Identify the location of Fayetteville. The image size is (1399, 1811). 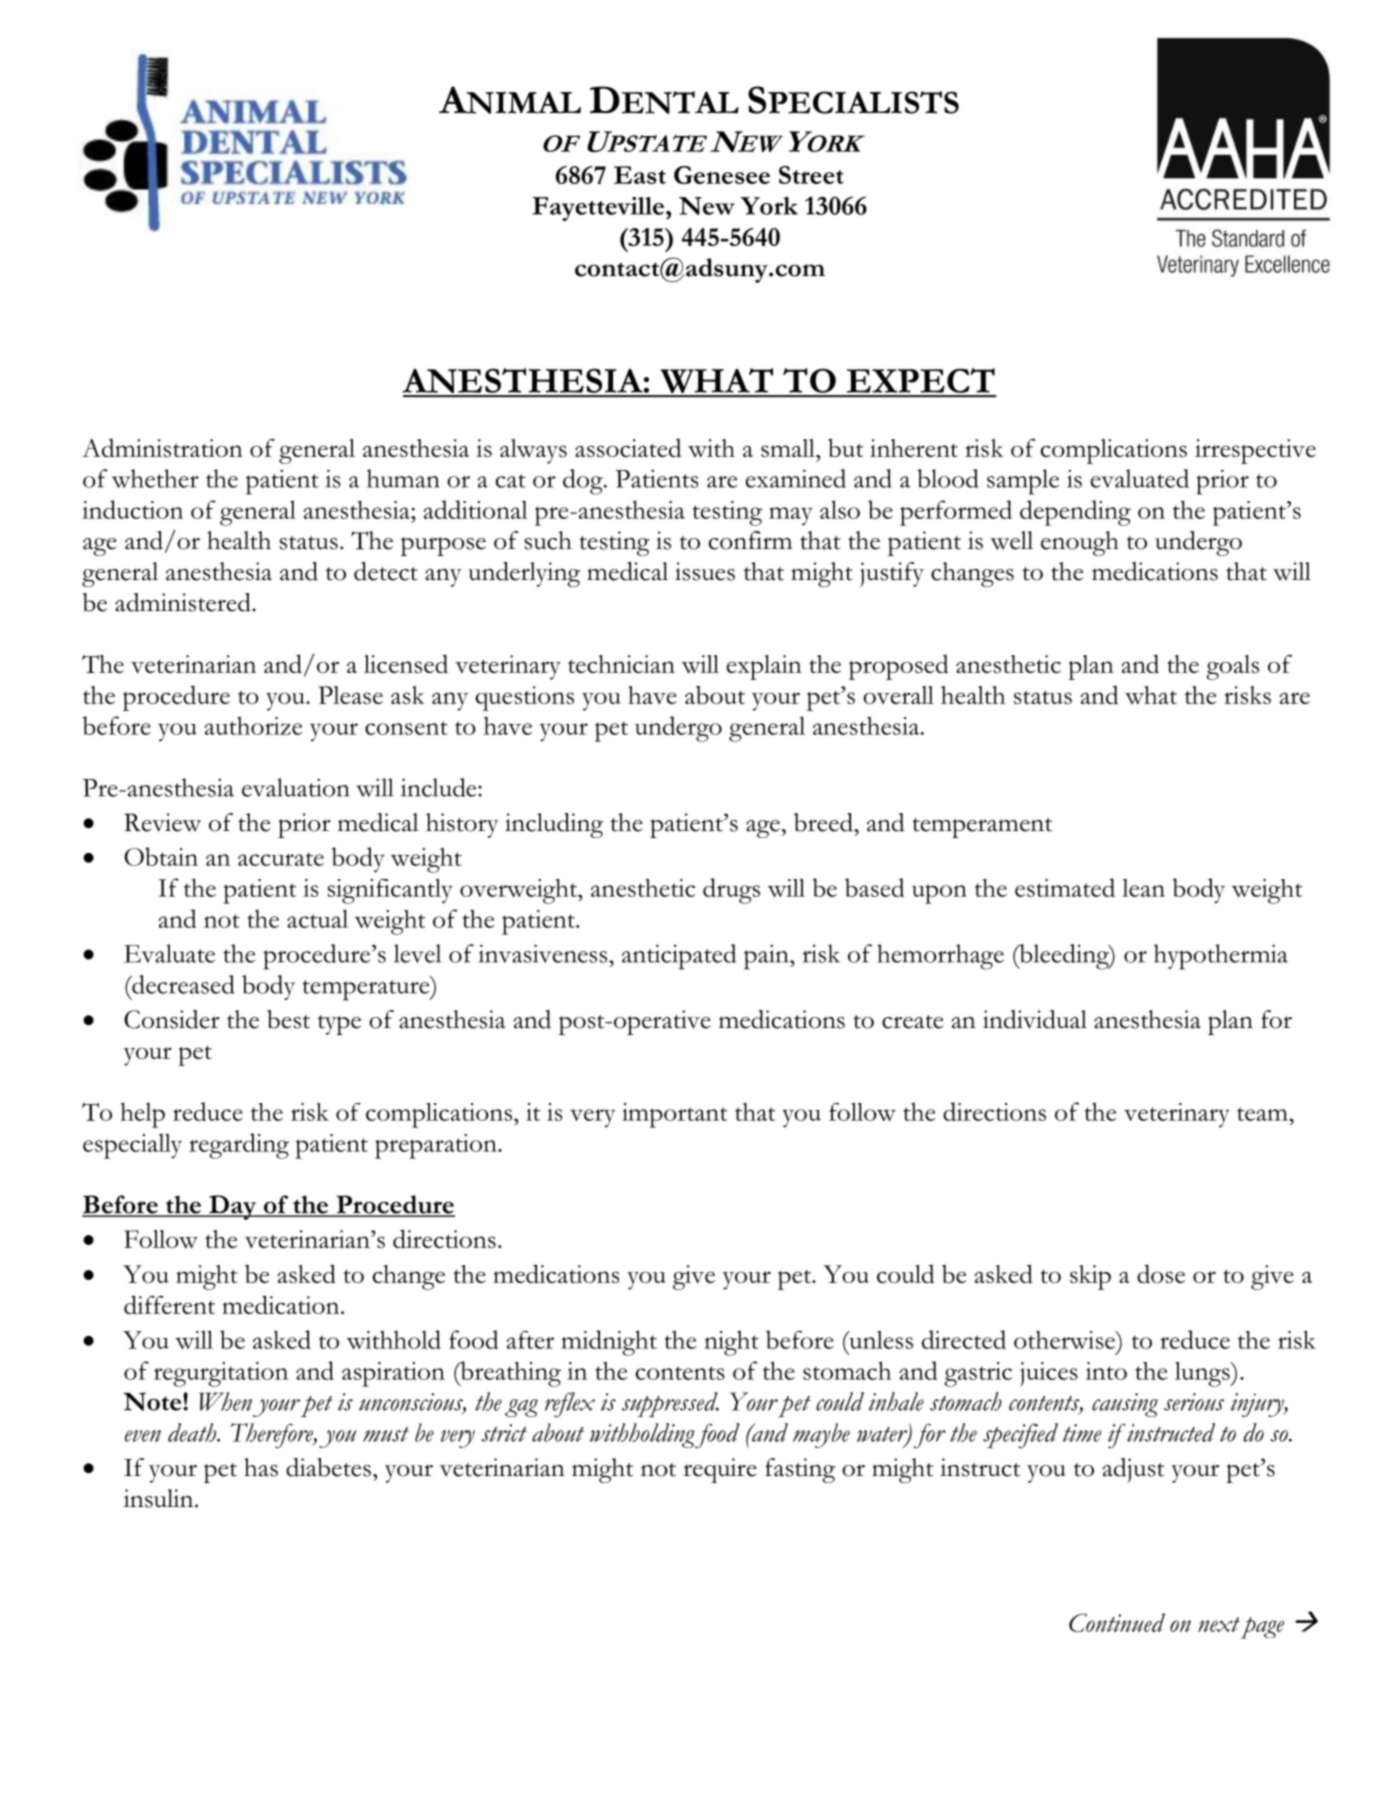
(600, 209).
